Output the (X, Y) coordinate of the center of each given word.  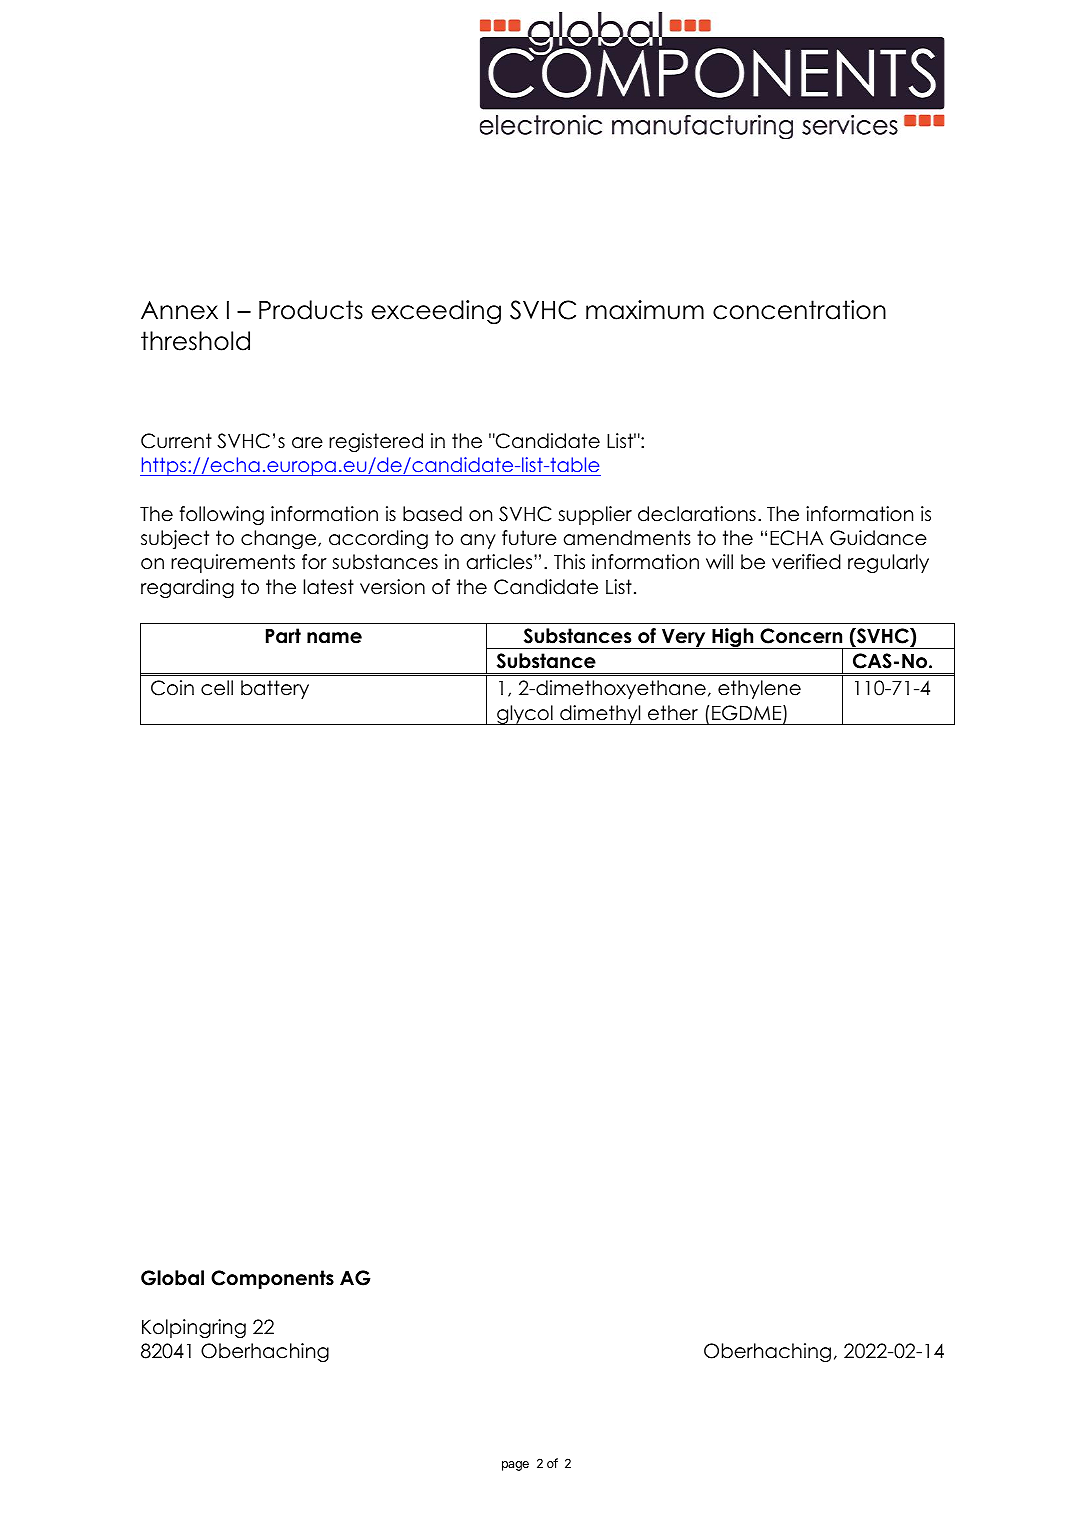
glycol (525, 715)
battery (275, 689)
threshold (195, 341)
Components (272, 1279)
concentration (799, 310)
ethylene (759, 689)
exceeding (436, 312)
